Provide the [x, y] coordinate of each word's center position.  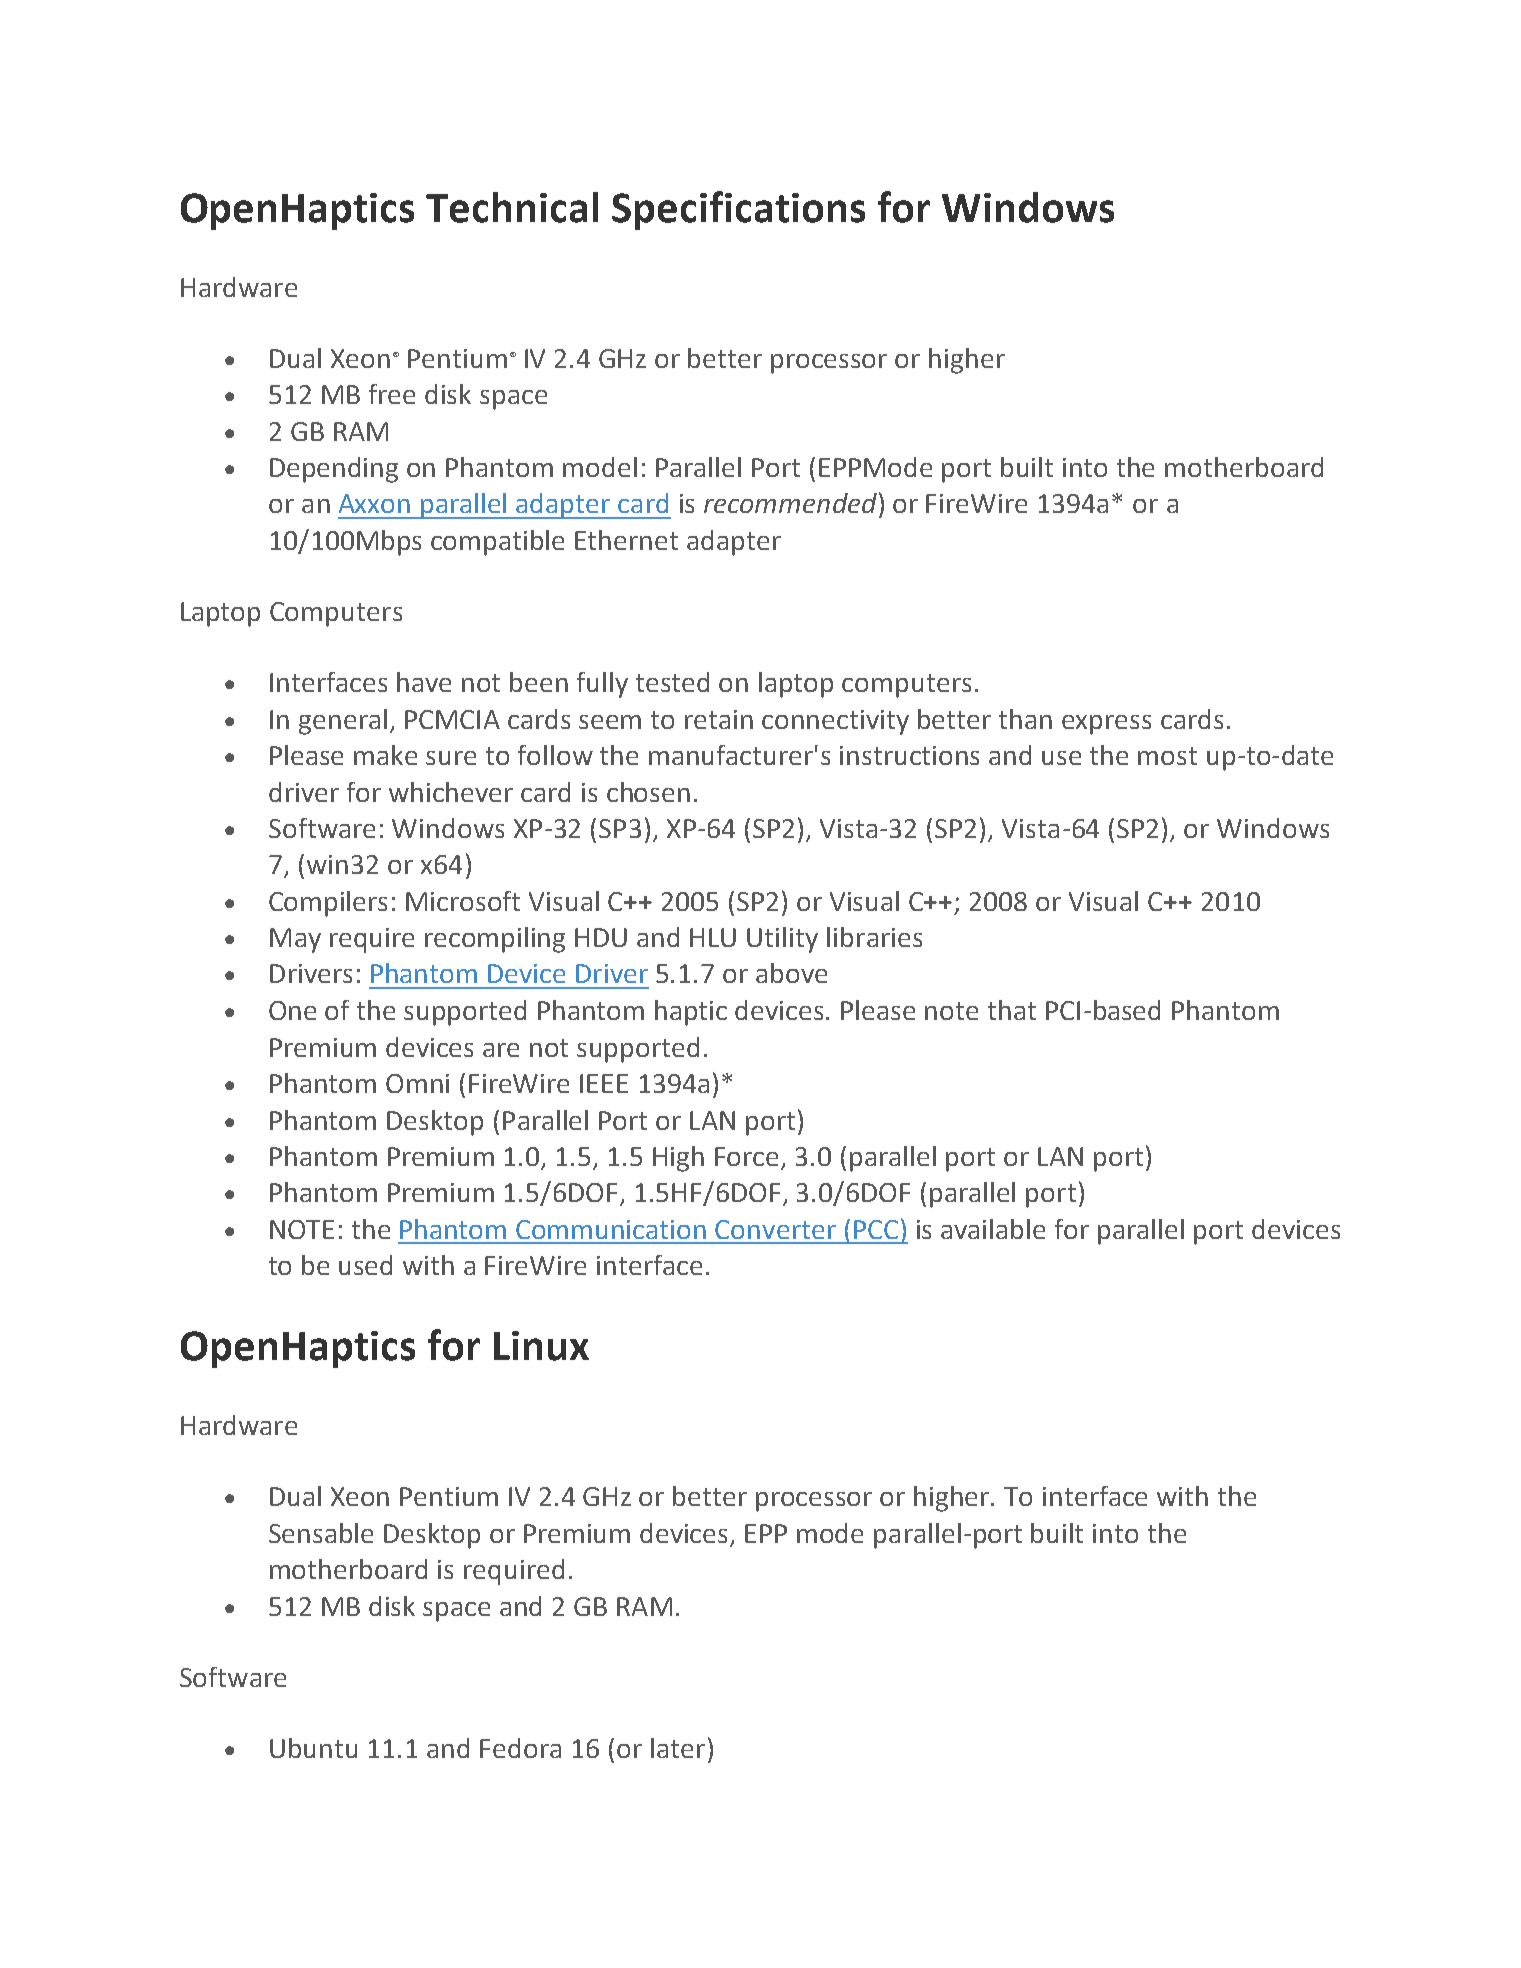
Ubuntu [313, 1748]
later [678, 1748]
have [424, 682]
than [1025, 719]
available [993, 1229]
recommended [792, 502]
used [365, 1265]
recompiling [495, 940]
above [791, 973]
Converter [775, 1229]
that [1012, 1010]
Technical [512, 207]
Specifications [738, 210]
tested [672, 682]
